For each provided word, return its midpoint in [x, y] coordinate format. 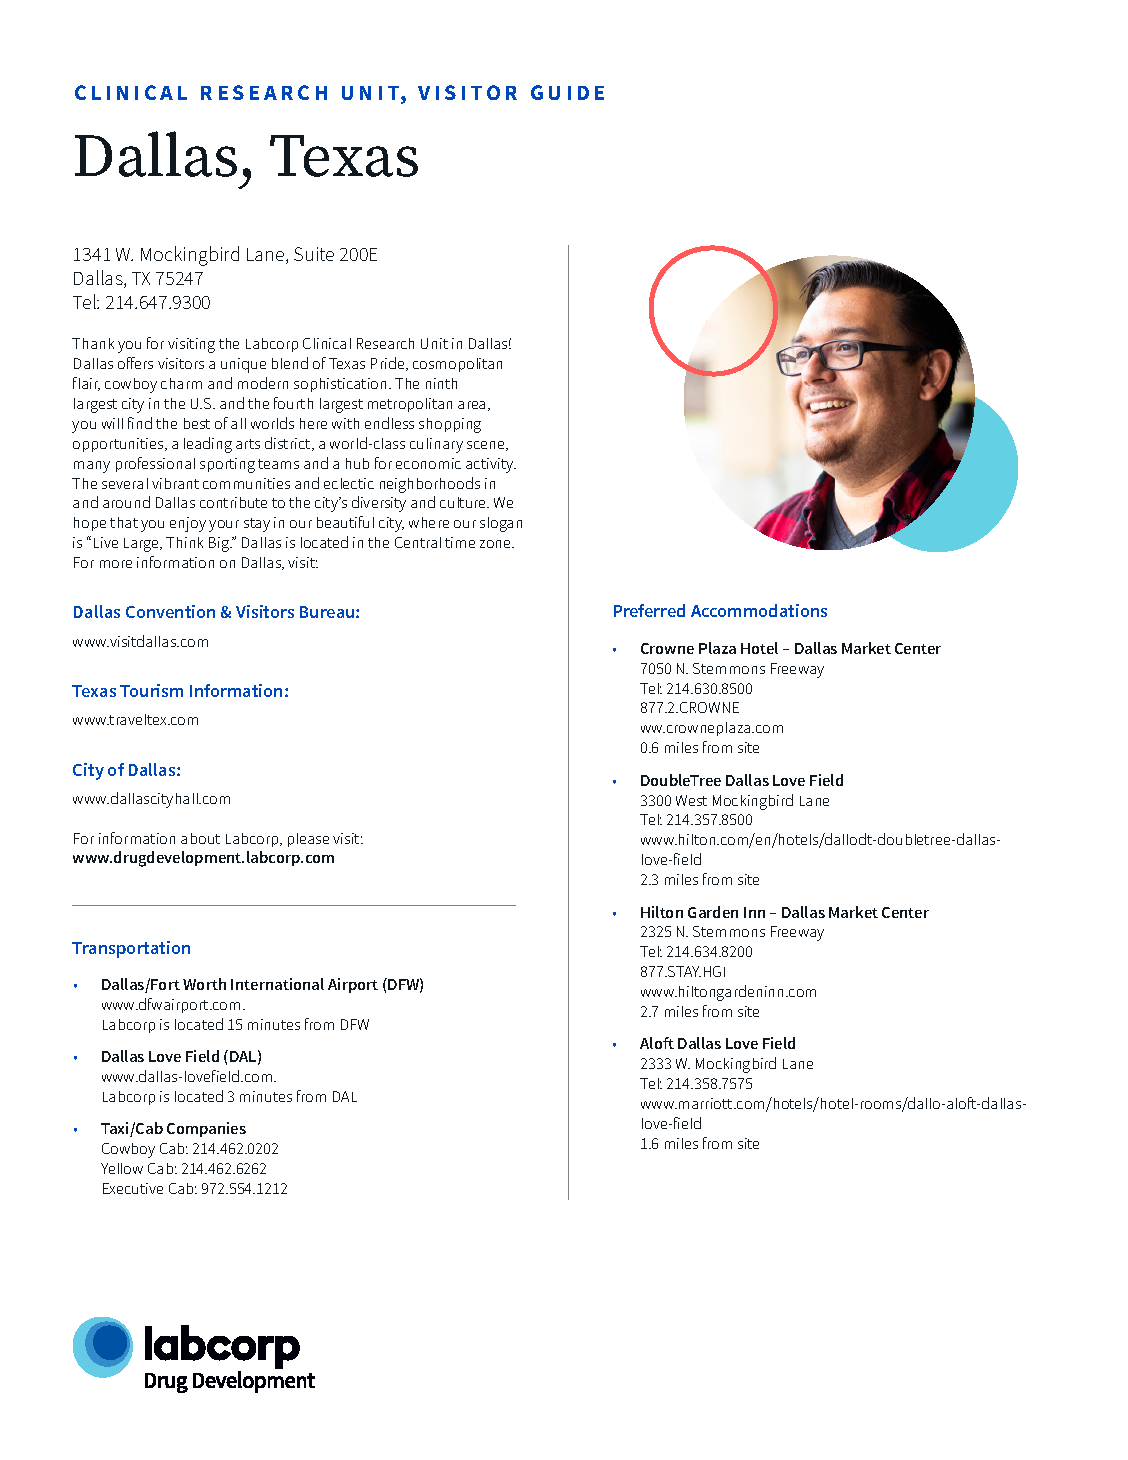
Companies [206, 1129]
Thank [93, 343]
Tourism [151, 690]
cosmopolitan [457, 365]
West [691, 800]
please [308, 840]
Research [385, 343]
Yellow [122, 1168]
